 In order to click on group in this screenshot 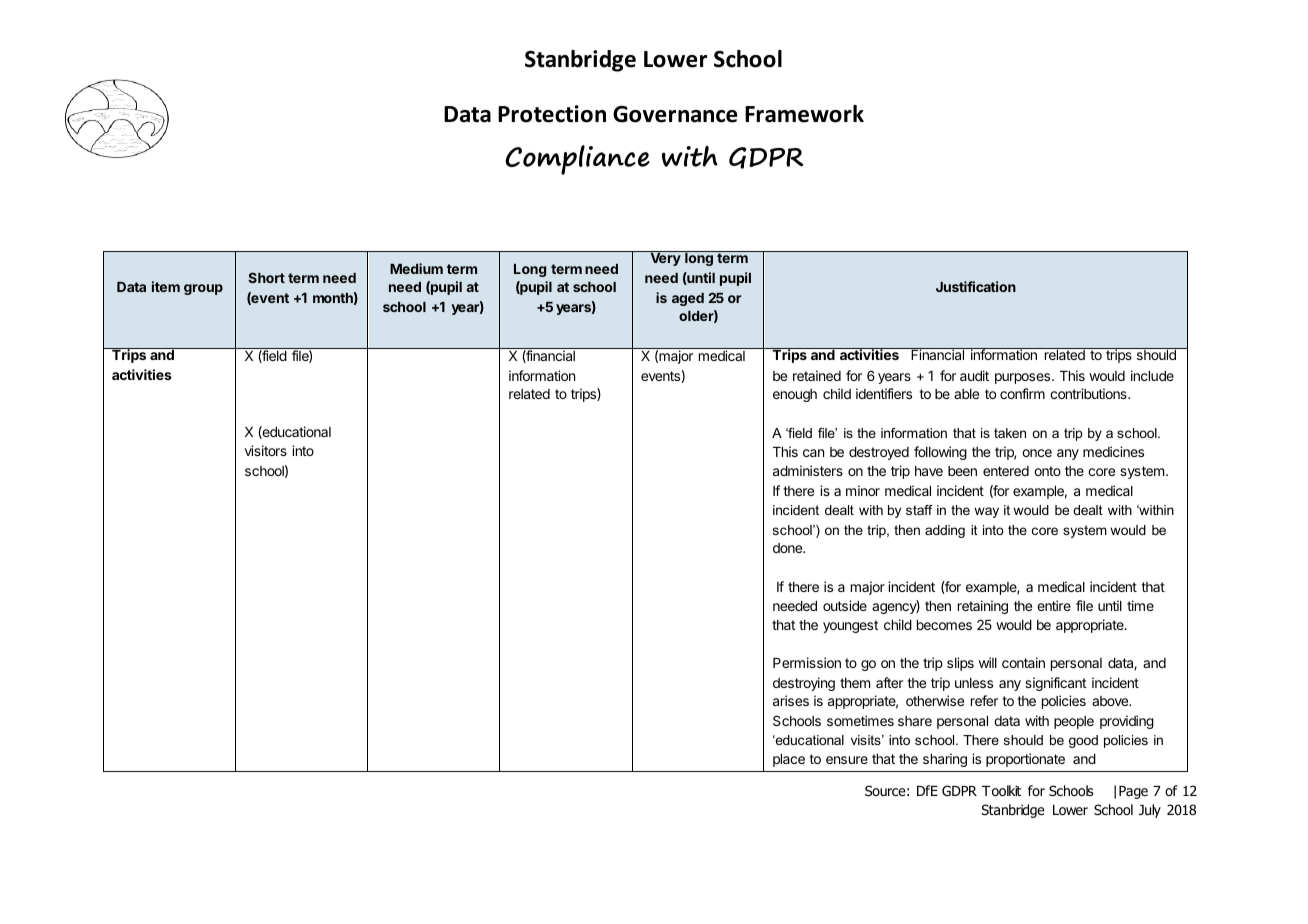, I will do `click(203, 289)`.
